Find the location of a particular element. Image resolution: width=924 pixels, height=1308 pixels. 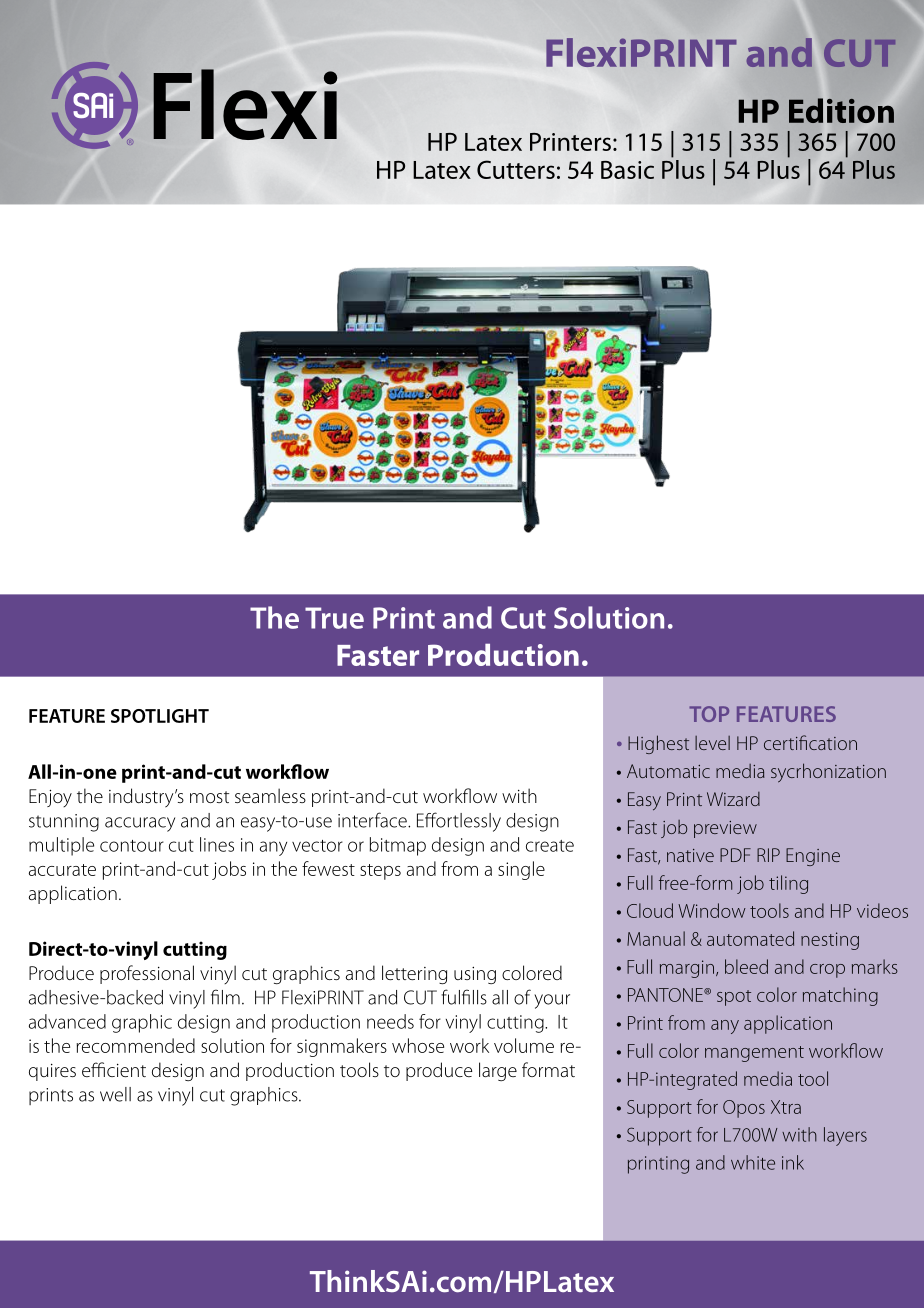

large is located at coordinates (498, 1071).
